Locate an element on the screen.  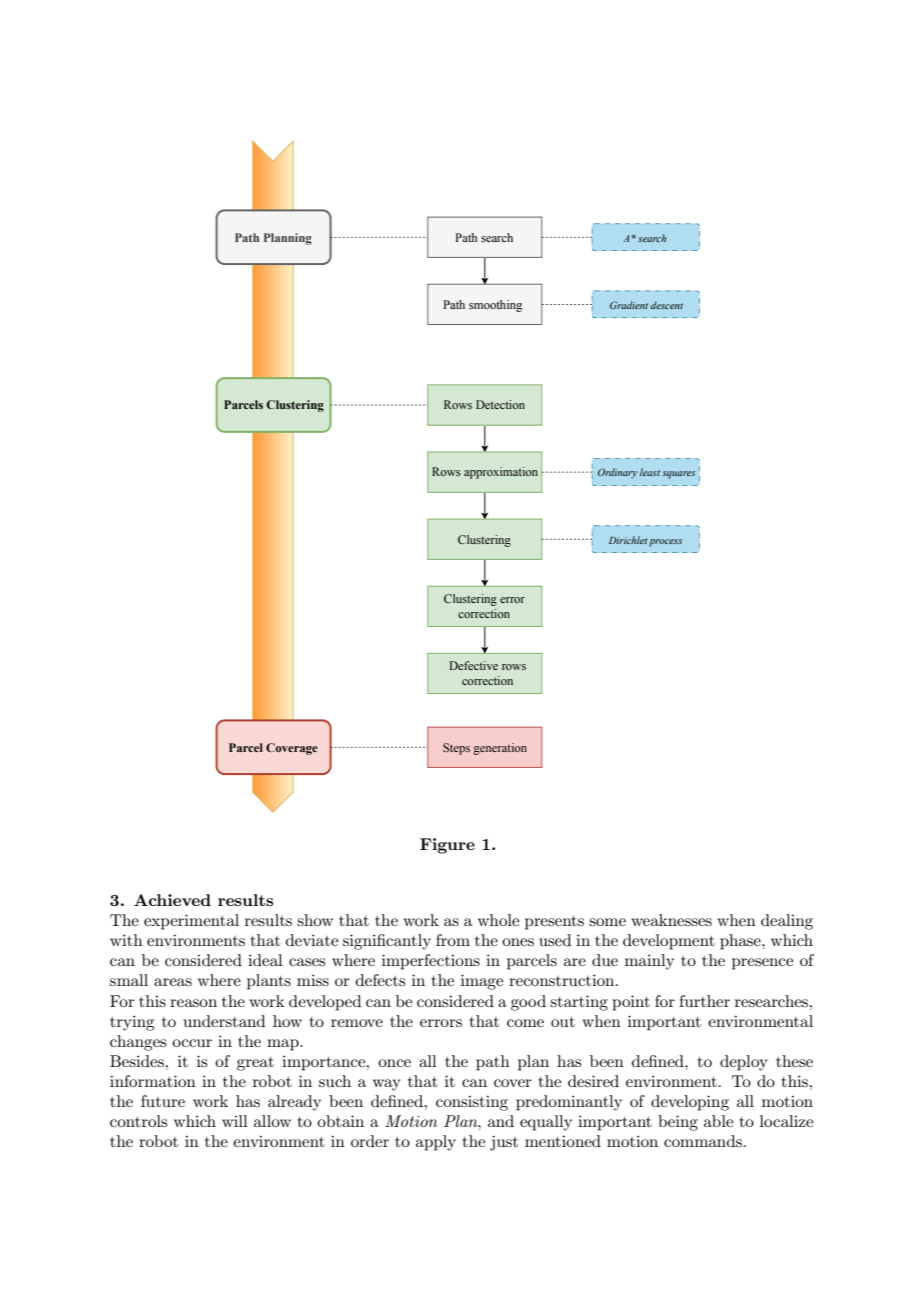
smoothing is located at coordinates (495, 306).
